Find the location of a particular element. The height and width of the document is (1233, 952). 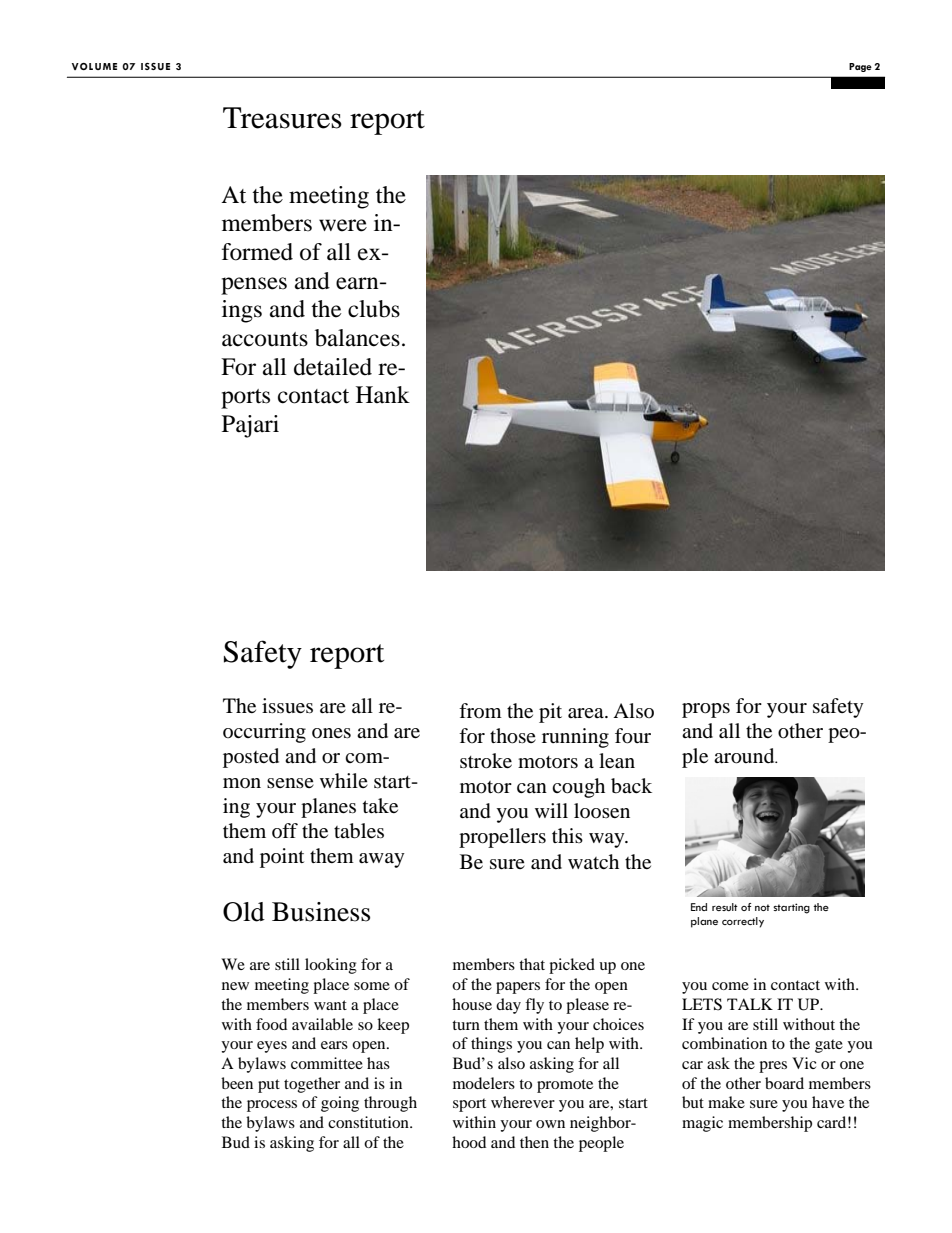

props is located at coordinates (706, 710).
